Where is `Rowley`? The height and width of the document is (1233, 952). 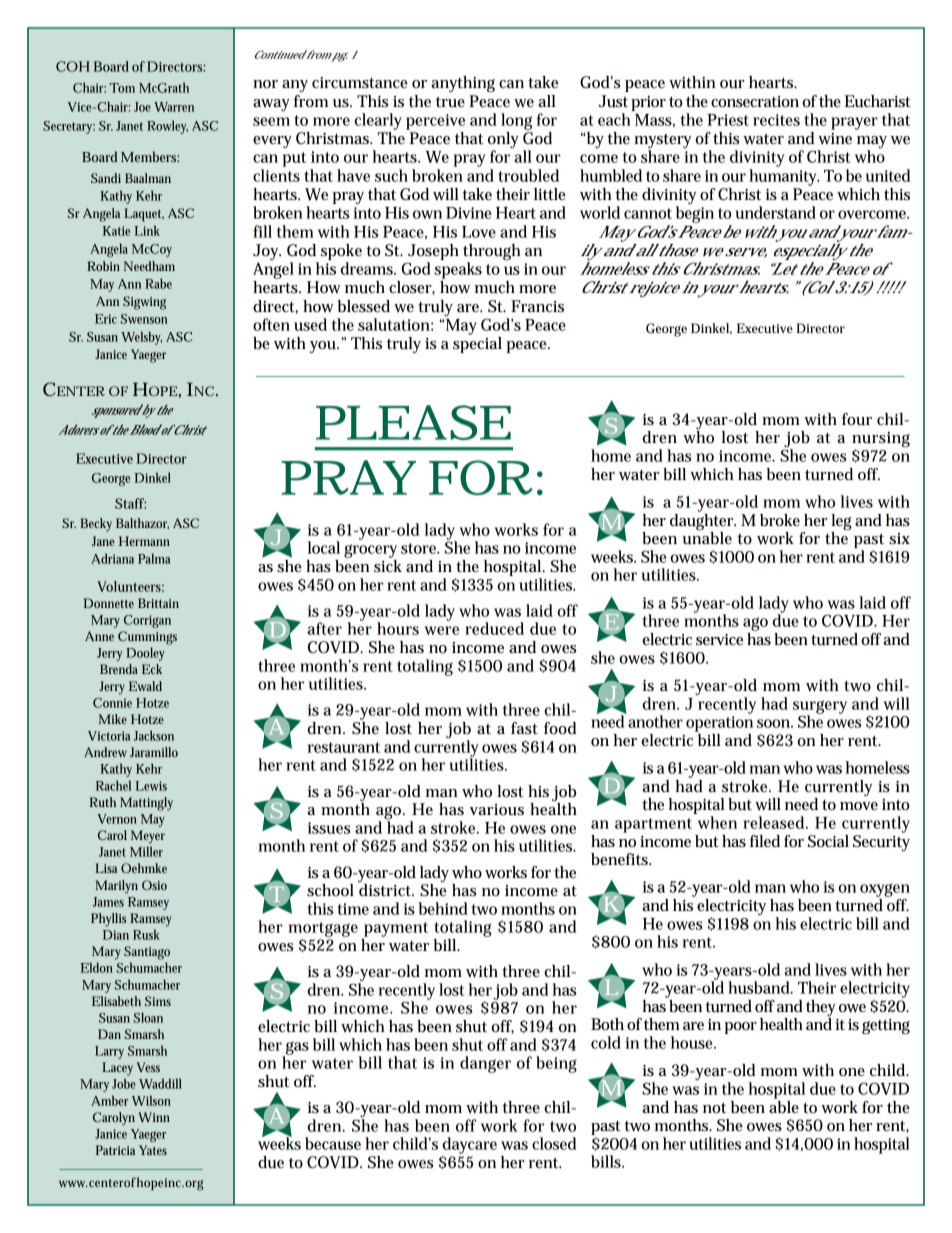 Rowley is located at coordinates (167, 127).
